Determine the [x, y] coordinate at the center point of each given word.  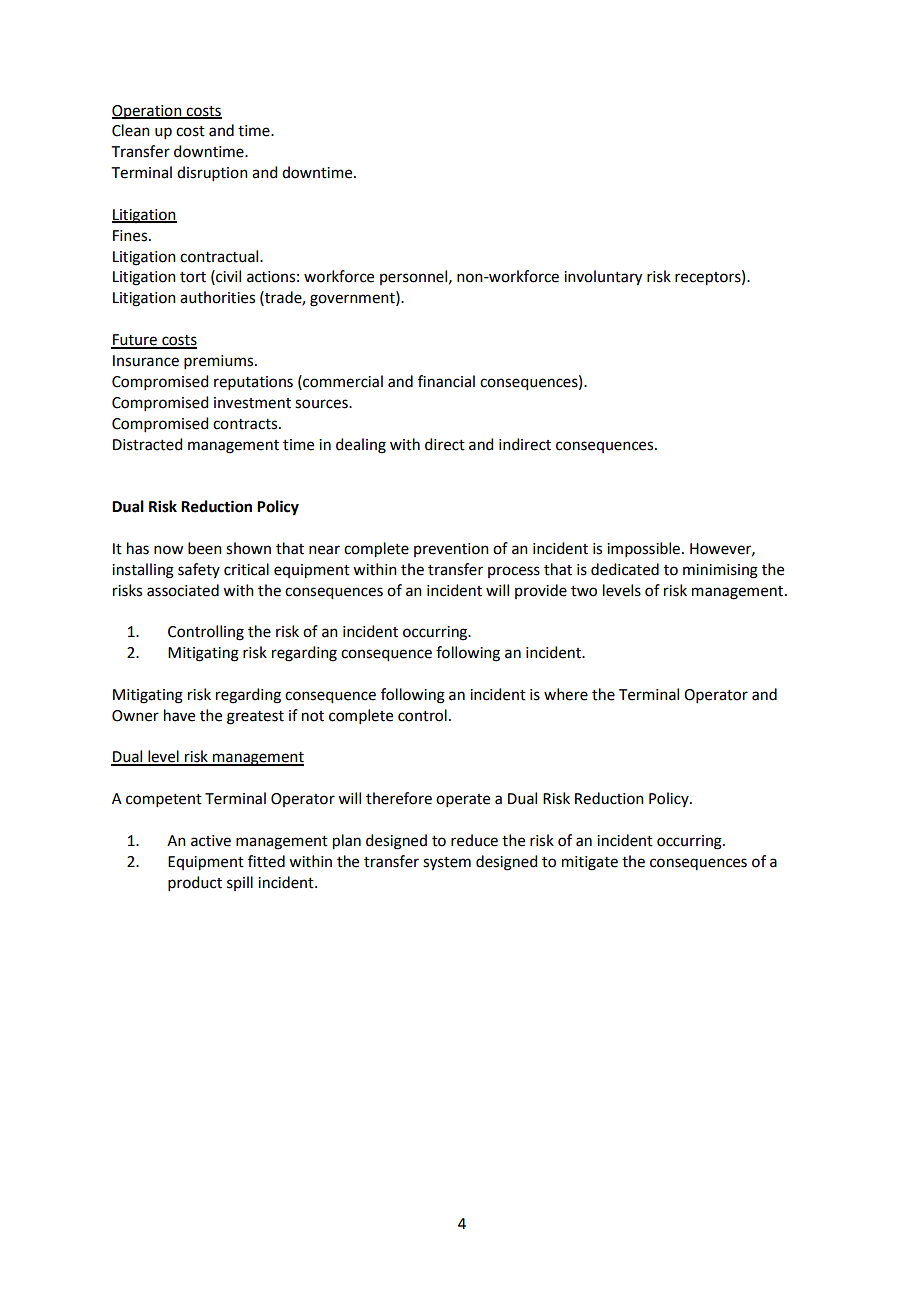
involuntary [603, 278]
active [211, 841]
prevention [451, 550]
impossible [643, 549]
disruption [212, 173]
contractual [220, 256]
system [447, 864]
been [205, 548]
